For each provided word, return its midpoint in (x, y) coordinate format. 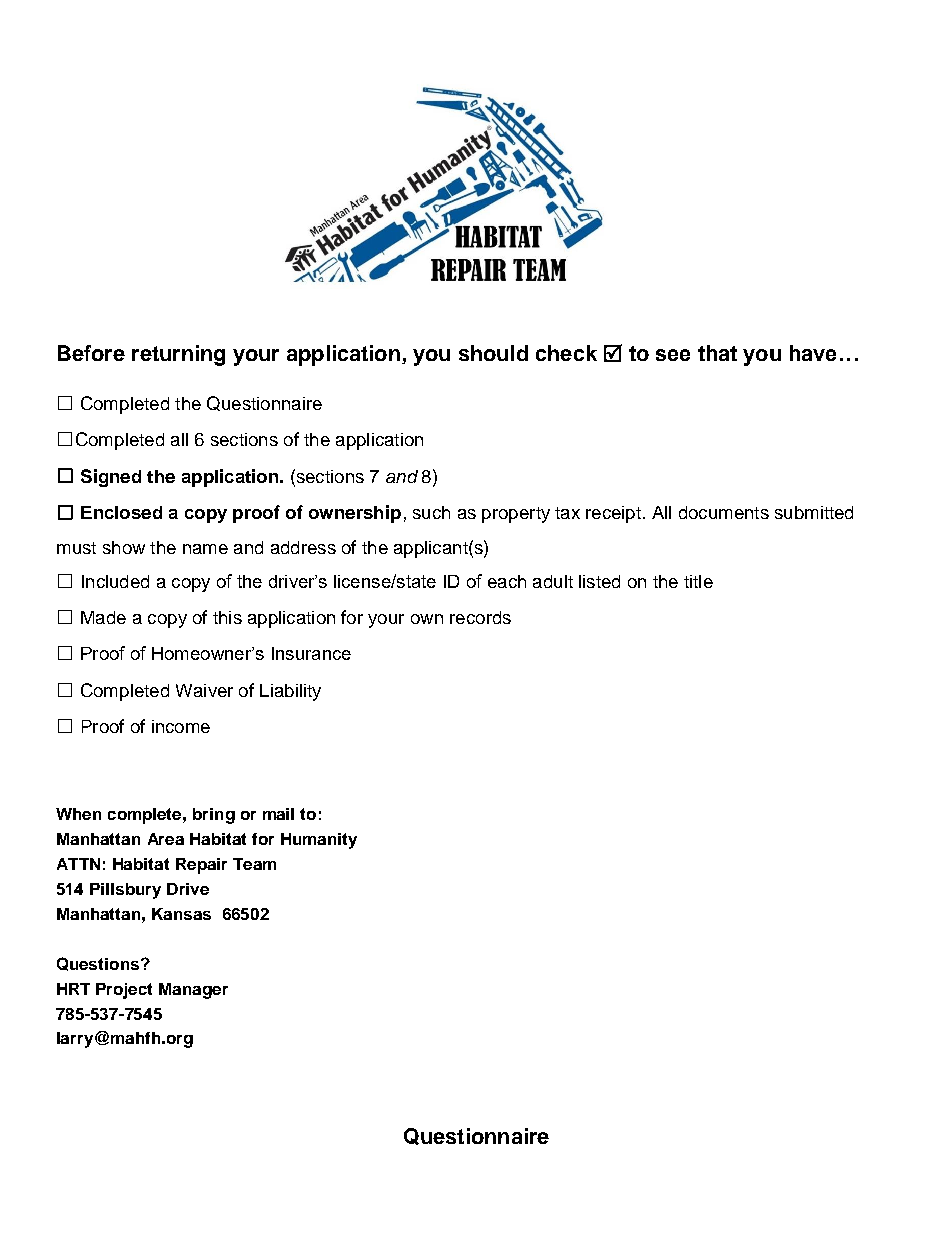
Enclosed (121, 512)
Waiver (204, 690)
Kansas (181, 914)
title (698, 581)
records (480, 617)
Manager (193, 991)
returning (178, 355)
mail (278, 814)
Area (166, 839)
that (717, 353)
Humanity (319, 841)
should (493, 353)
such (431, 512)
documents (724, 512)
